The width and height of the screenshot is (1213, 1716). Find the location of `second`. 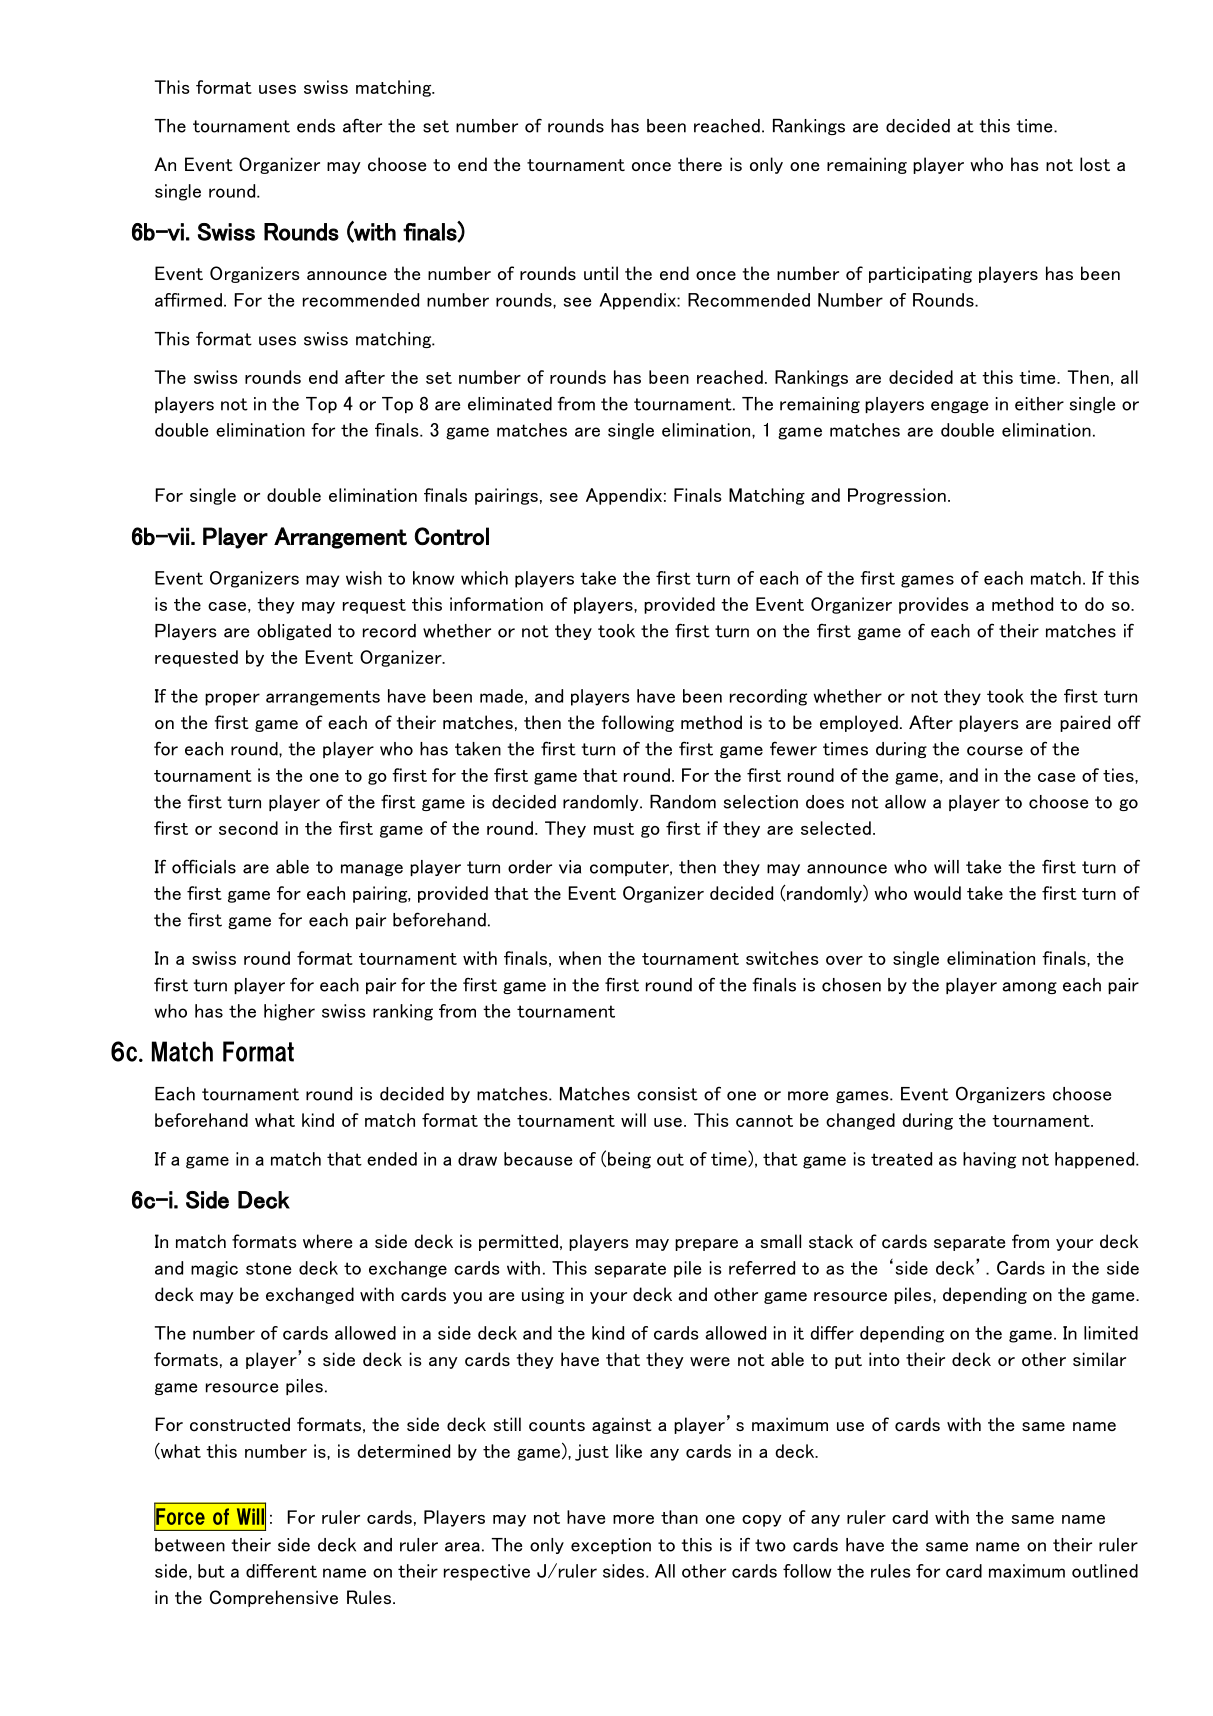

second is located at coordinates (248, 828).
